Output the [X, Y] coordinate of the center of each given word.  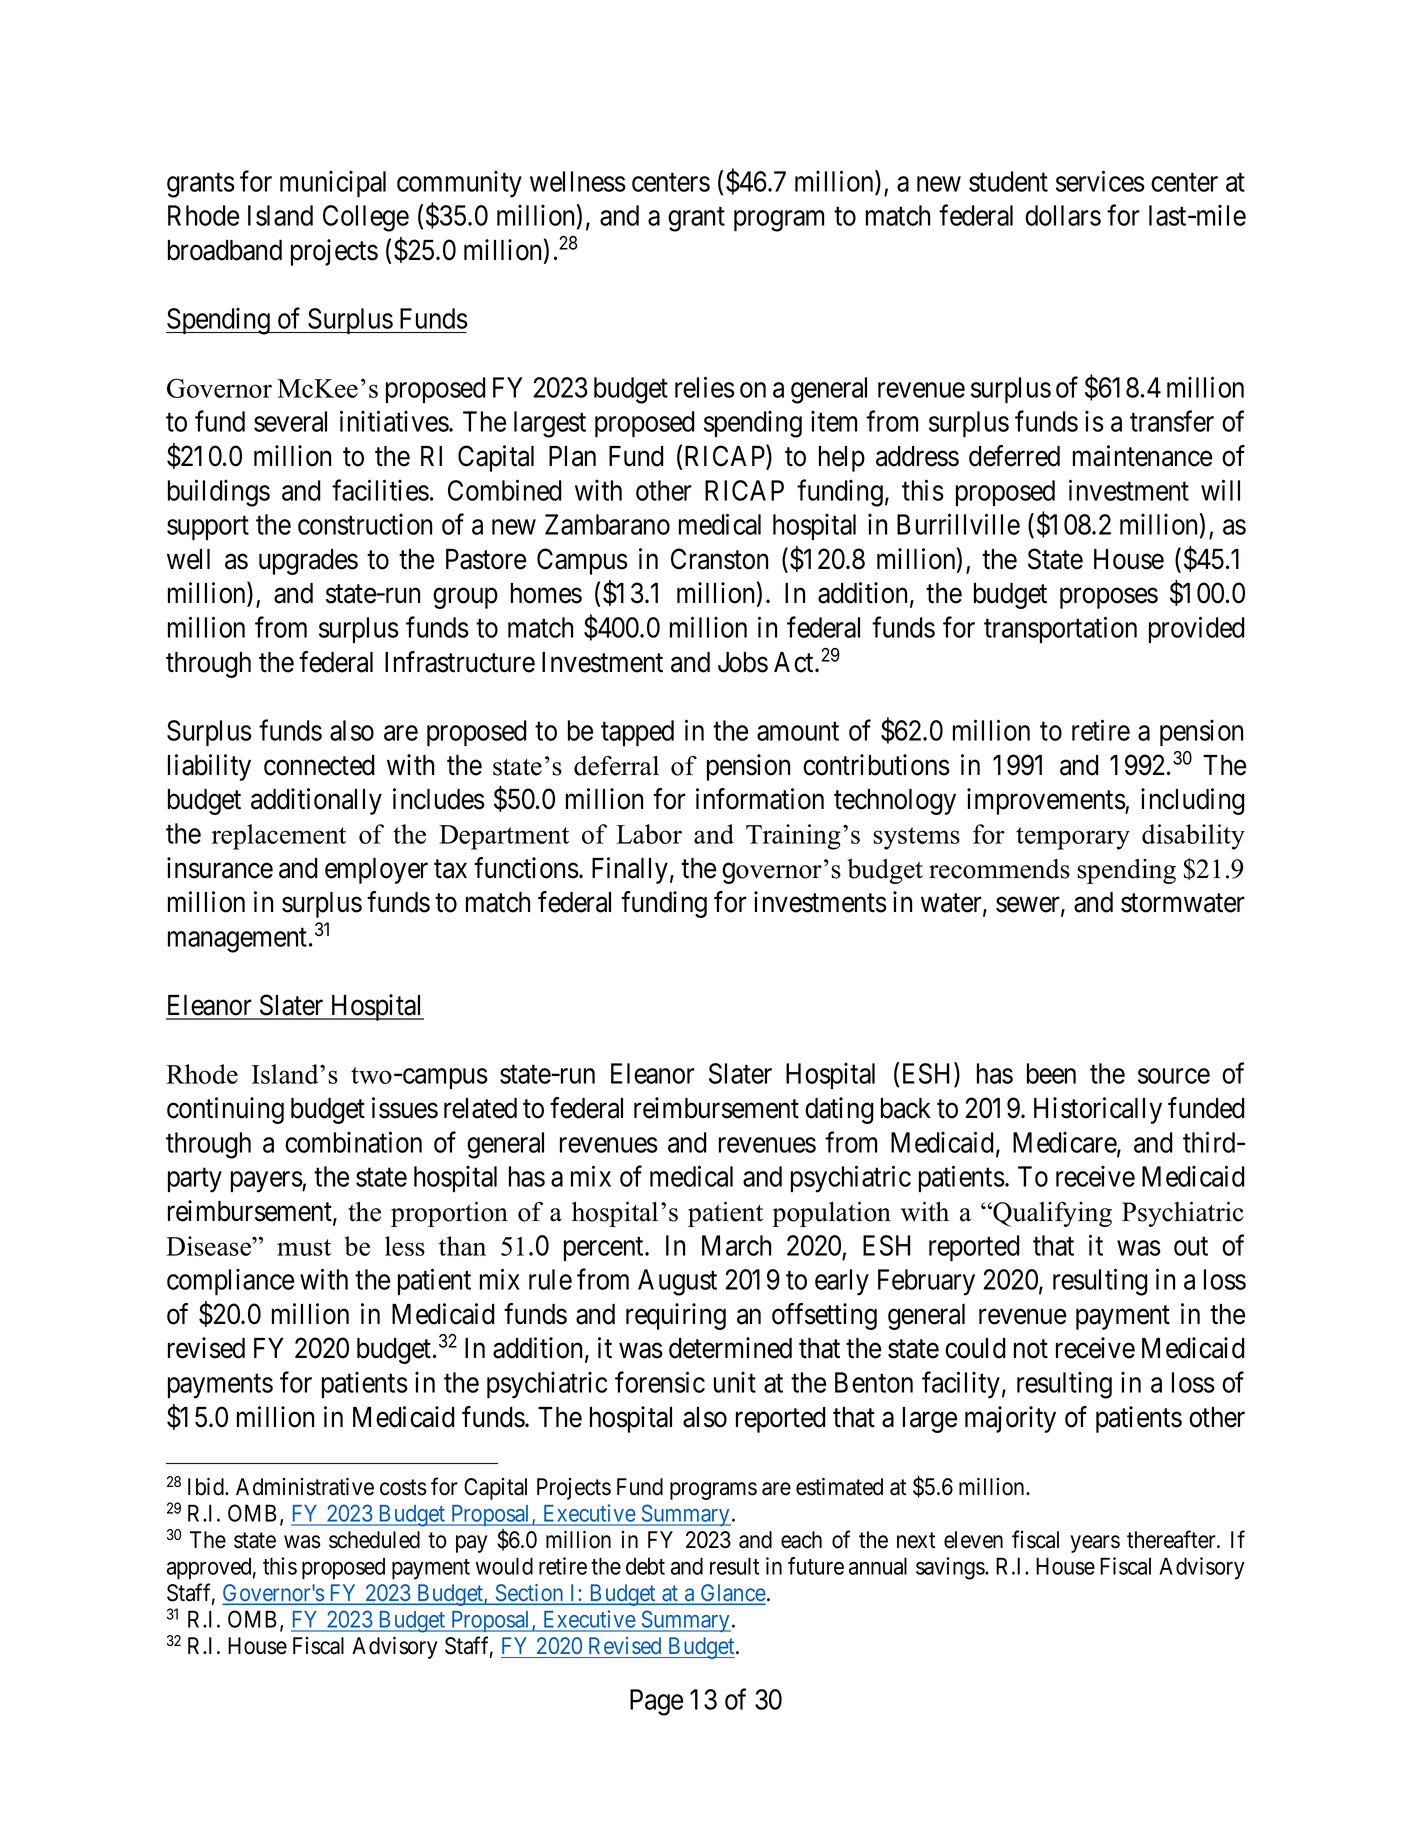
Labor [649, 834]
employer [376, 871]
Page [656, 1702]
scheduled [374, 1540]
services [1100, 181]
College [366, 218]
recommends [999, 869]
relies [705, 387]
